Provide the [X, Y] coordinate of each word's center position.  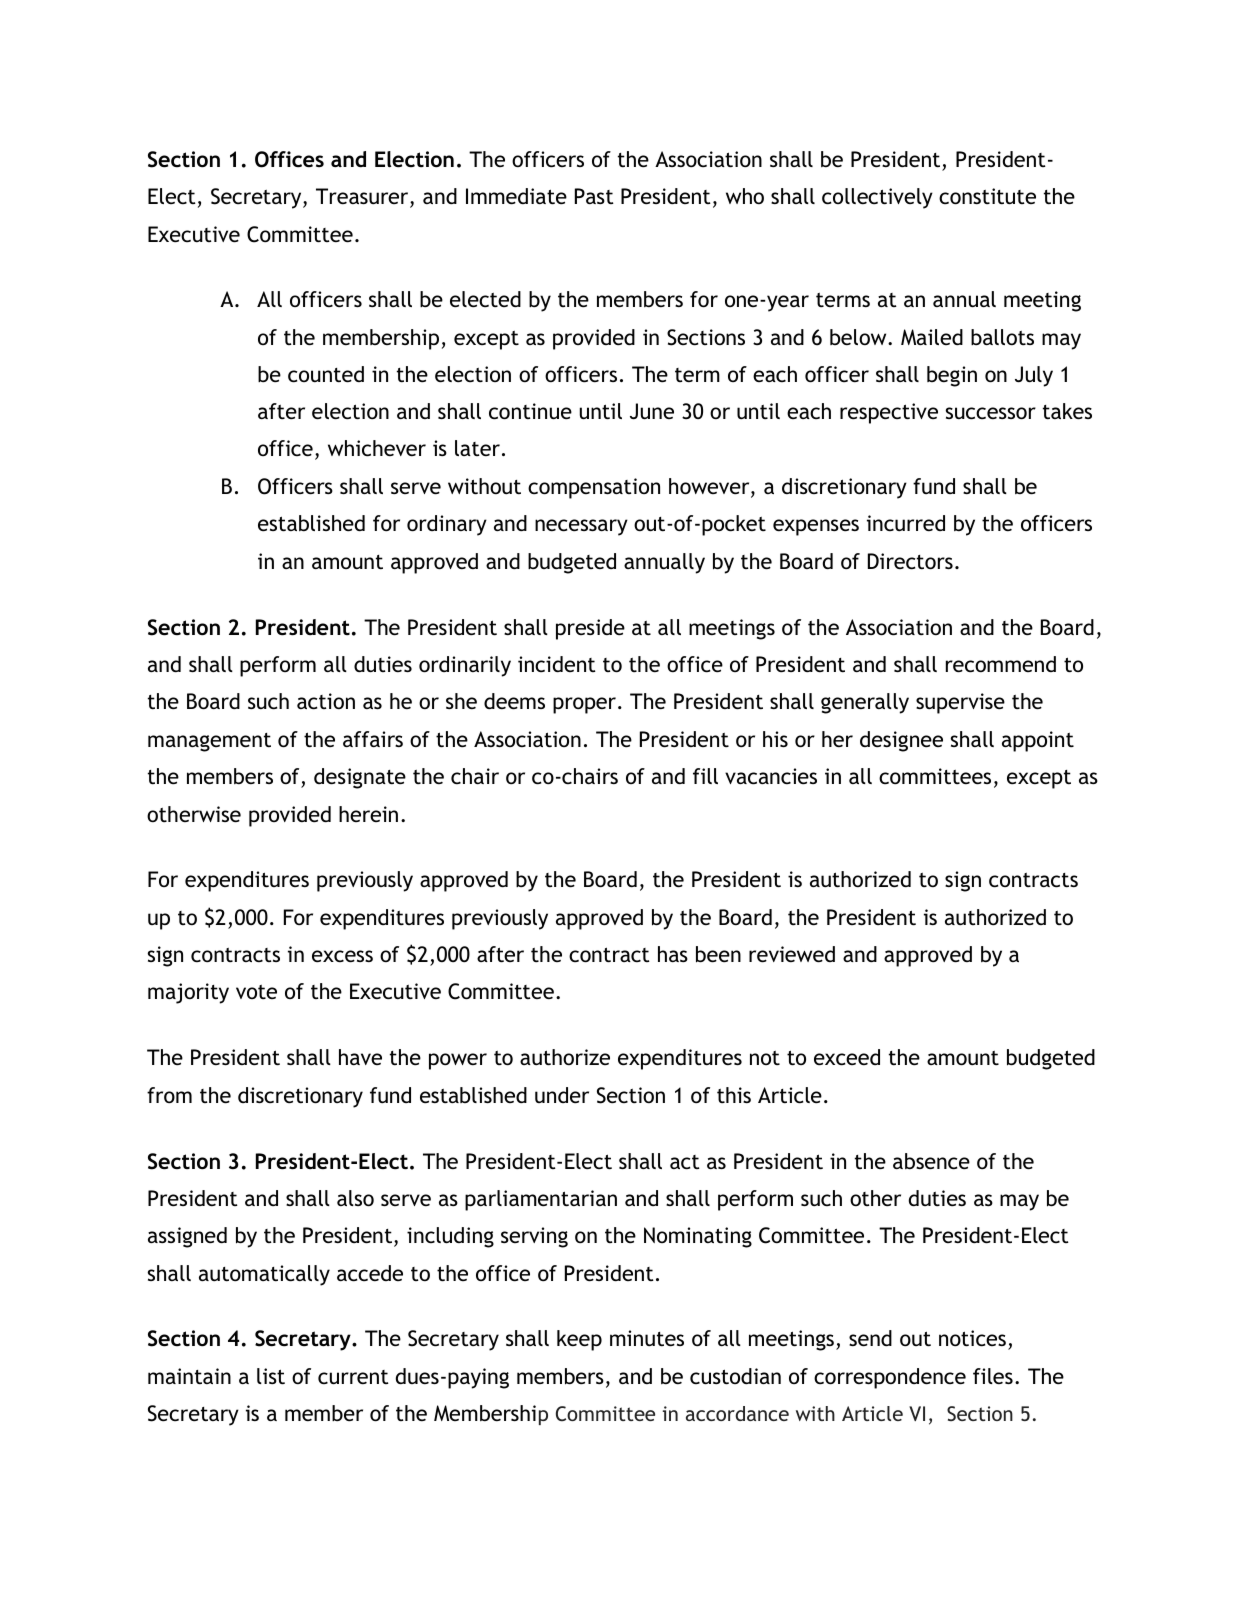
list [271, 1376]
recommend [1001, 664]
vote [256, 992]
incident [557, 664]
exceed [847, 1057]
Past [594, 196]
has [673, 954]
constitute [987, 196]
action [326, 701]
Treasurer [363, 197]
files [993, 1376]
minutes [647, 1338]
